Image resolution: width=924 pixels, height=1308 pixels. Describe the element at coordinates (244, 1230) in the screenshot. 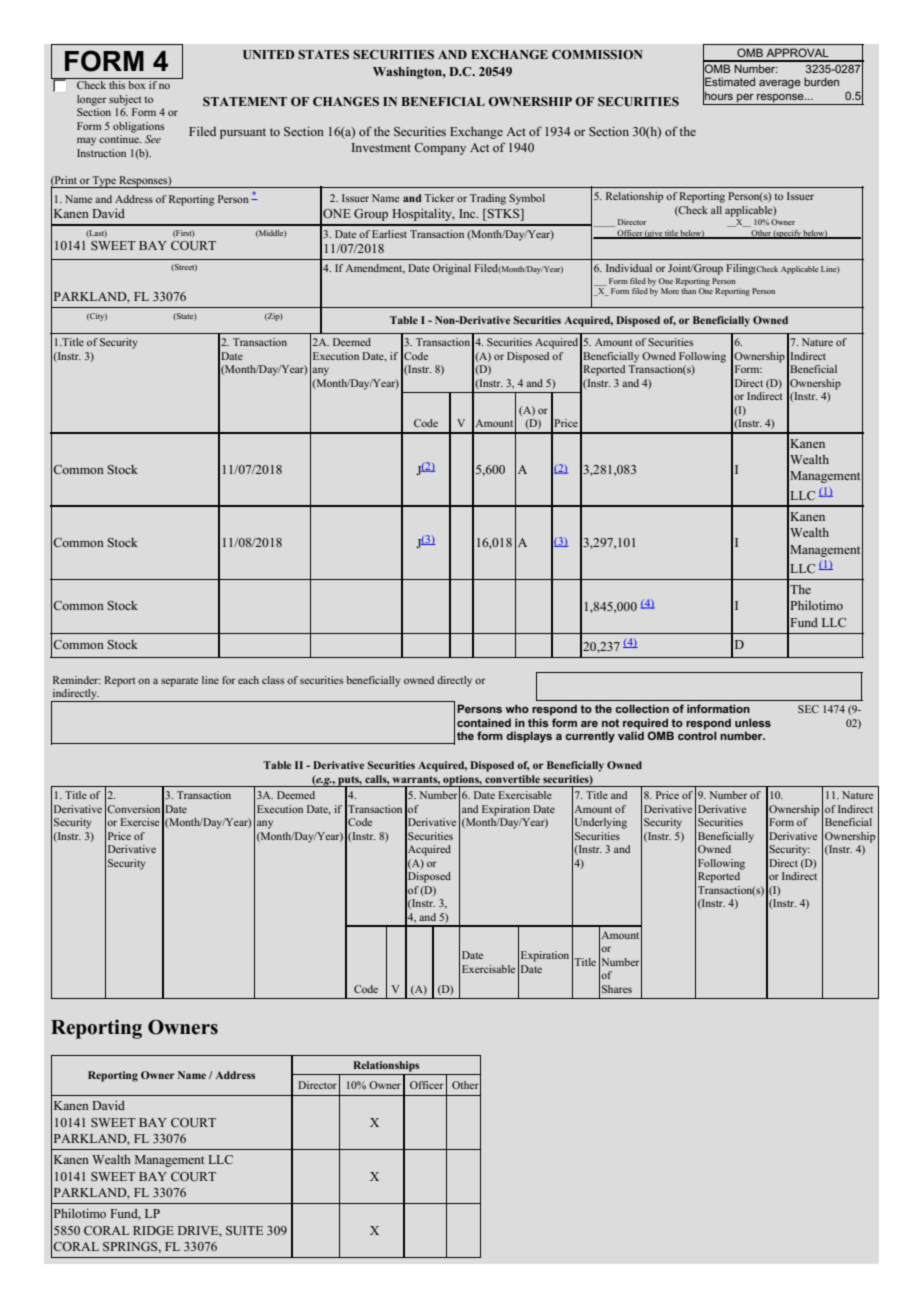

I see `SUITE` at that location.
